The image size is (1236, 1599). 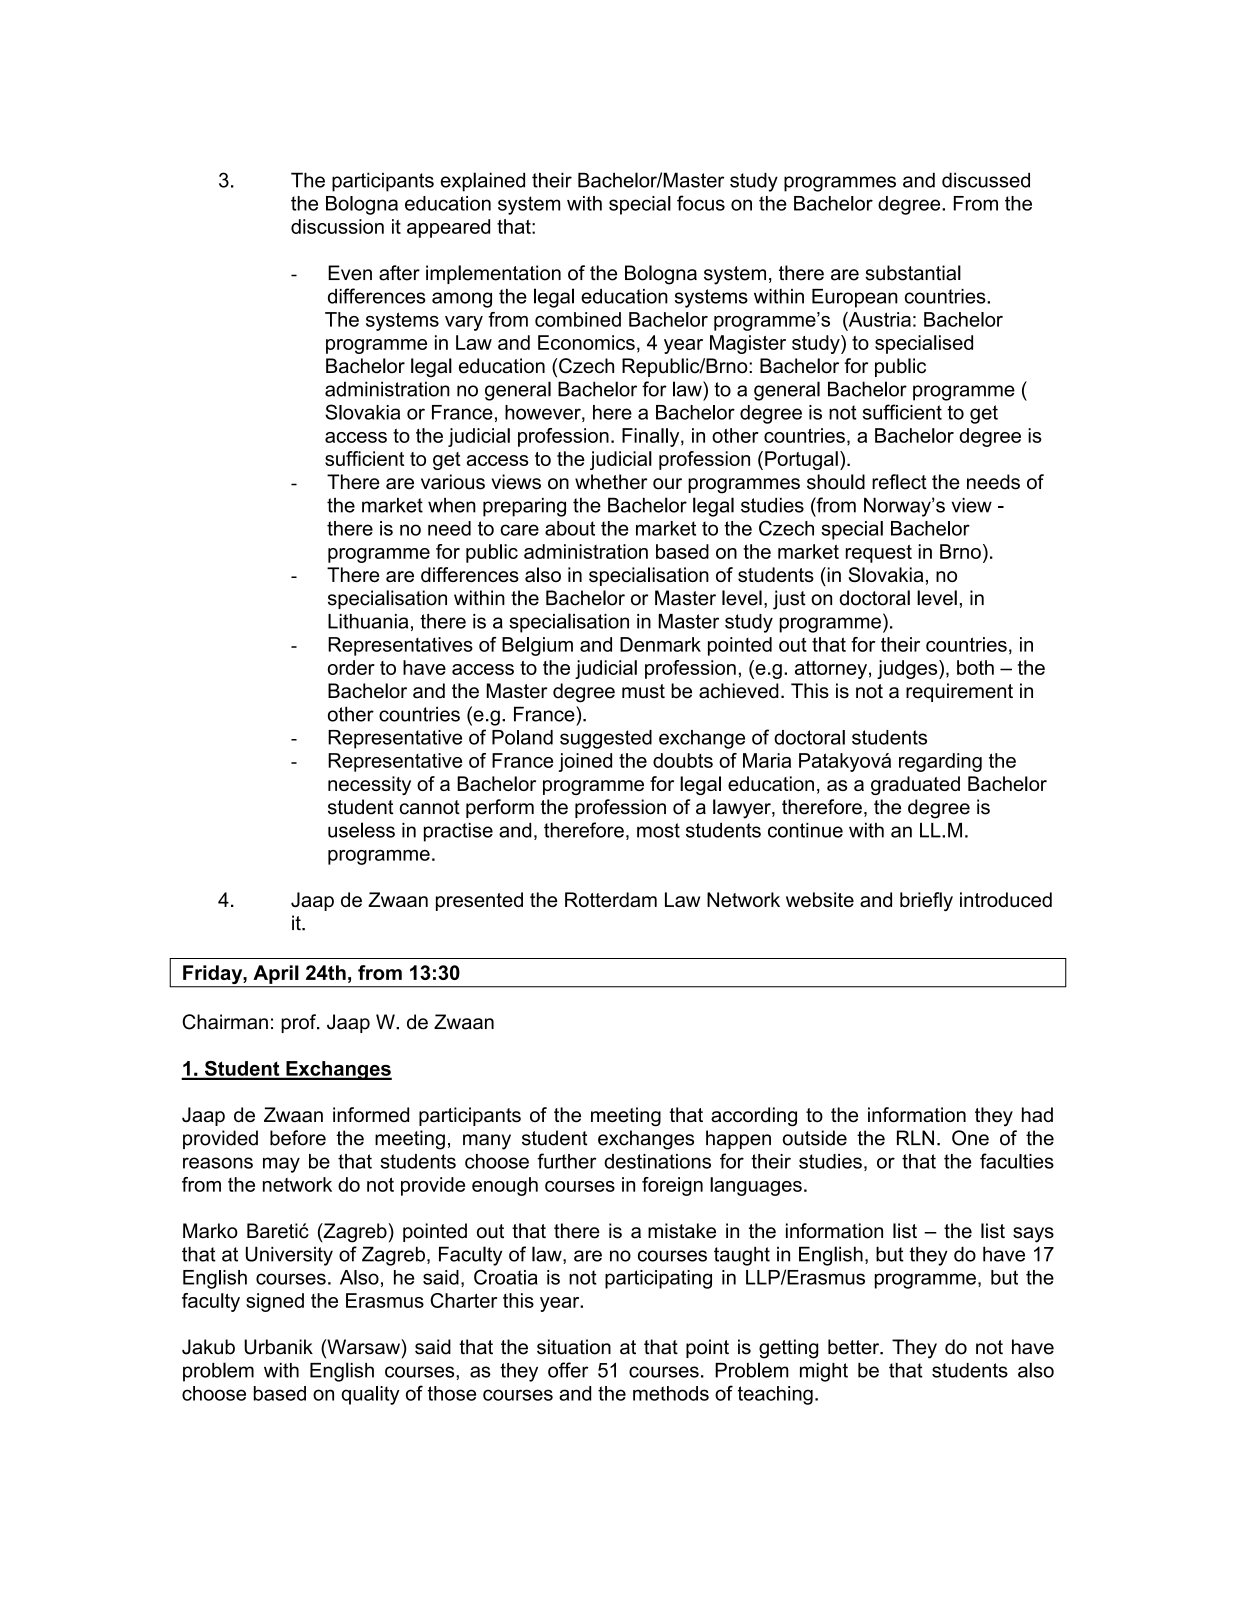 I want to click on when, so click(x=452, y=505).
